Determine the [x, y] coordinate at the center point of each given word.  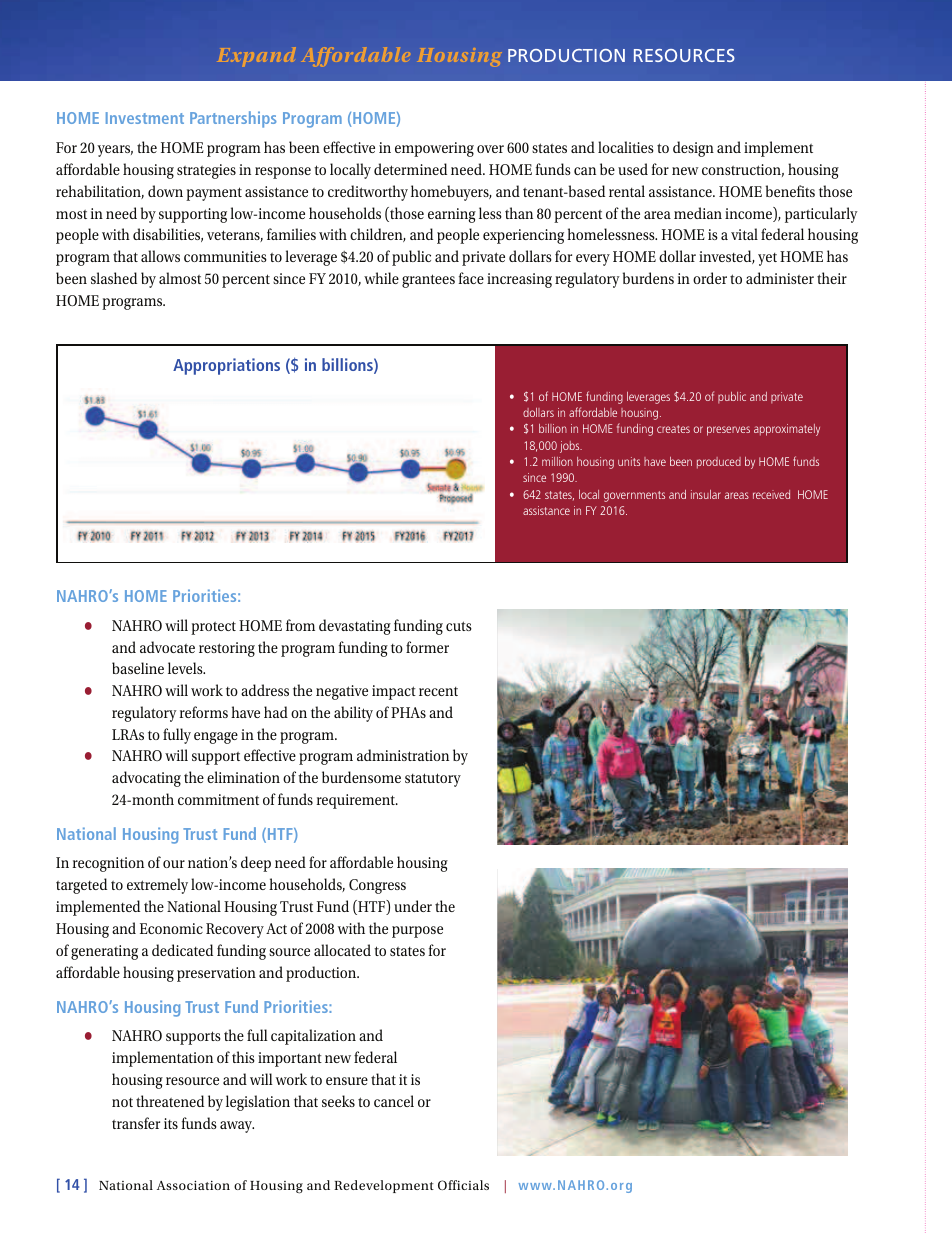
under [413, 906]
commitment [218, 799]
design [693, 149]
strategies [206, 171]
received [771, 494]
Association [193, 1185]
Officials [463, 1185]
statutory [433, 780]
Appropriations [226, 366]
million [557, 461]
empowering [434, 149]
